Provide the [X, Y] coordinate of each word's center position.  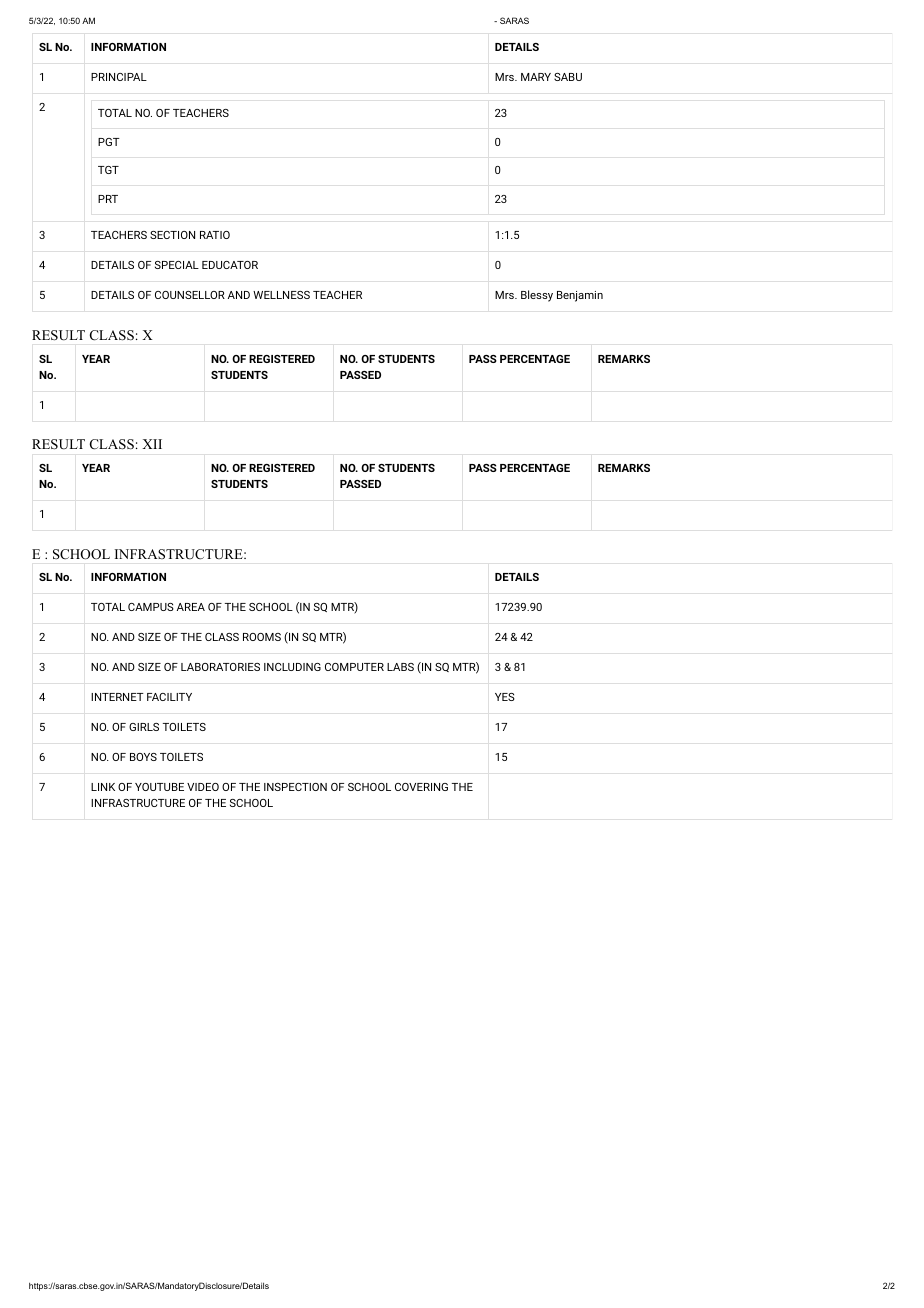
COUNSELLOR [190, 295]
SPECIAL [177, 265]
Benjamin [580, 296]
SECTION [172, 235]
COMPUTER [354, 667]
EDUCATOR [230, 265]
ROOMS [262, 637]
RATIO [215, 235]
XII [152, 444]
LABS [400, 667]
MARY [536, 77]
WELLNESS [281, 295]
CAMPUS [151, 607]
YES [505, 697]
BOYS [143, 757]
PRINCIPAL [119, 77]
